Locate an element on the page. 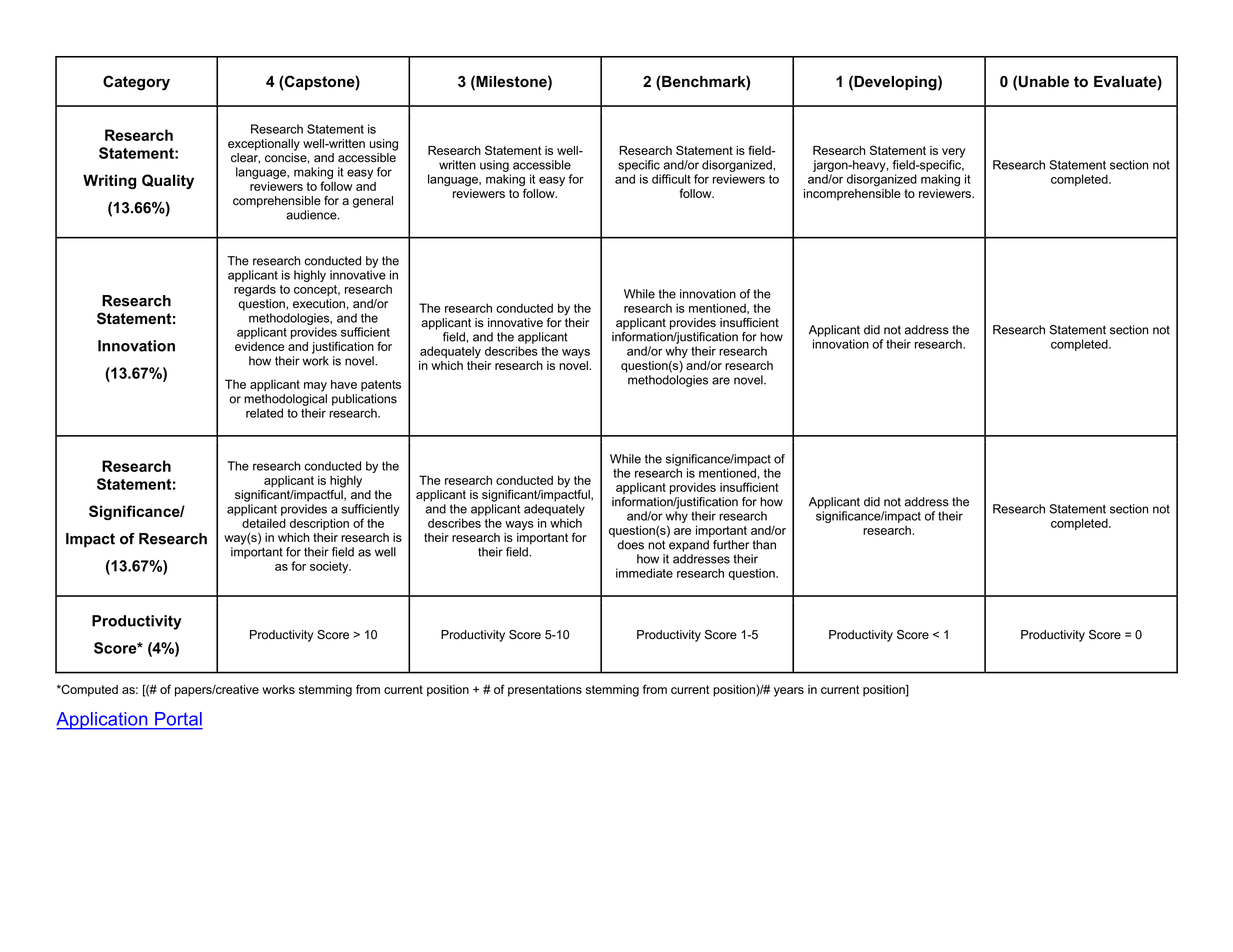 Image resolution: width=1233 pixels, height=952 pixels. Application is located at coordinates (103, 721).
